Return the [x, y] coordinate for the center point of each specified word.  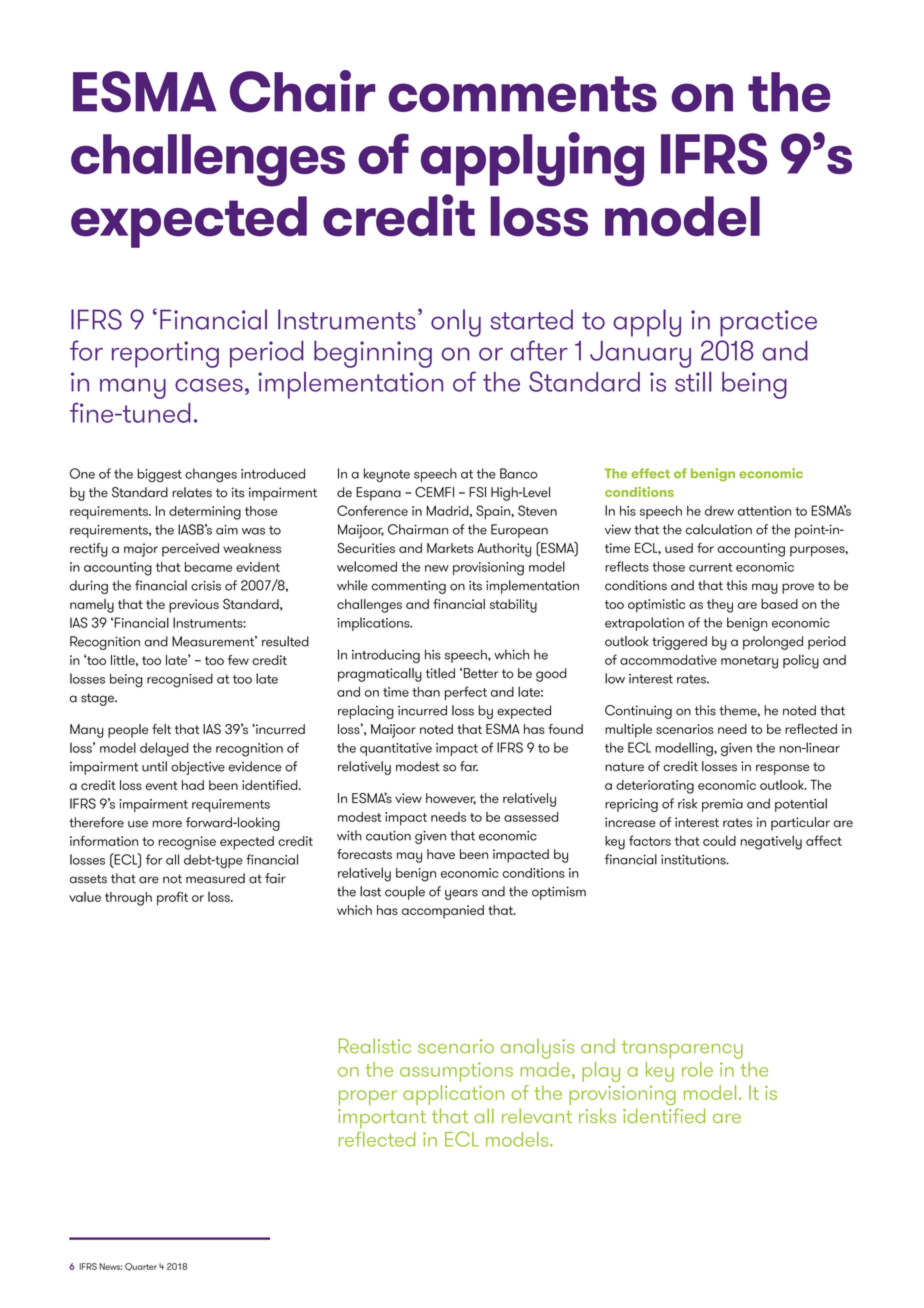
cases [209, 385]
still [693, 382]
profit [172, 898]
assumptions [456, 1072]
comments [523, 94]
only [456, 323]
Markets [450, 548]
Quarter [141, 1267]
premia [722, 805]
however [451, 799]
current [710, 567]
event [162, 785]
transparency [682, 1049]
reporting [165, 354]
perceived [190, 550]
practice [768, 323]
